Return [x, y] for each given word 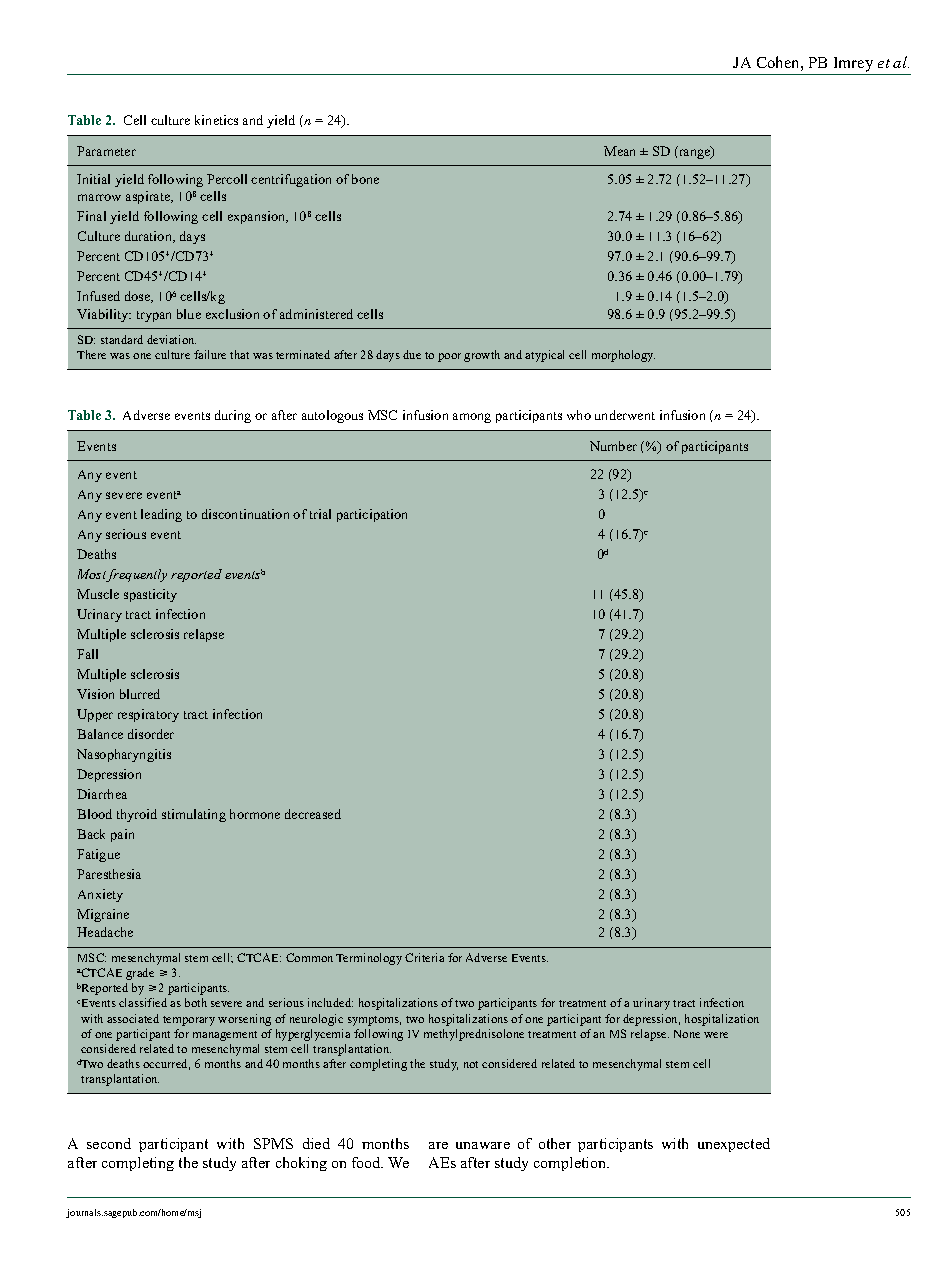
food [367, 1162]
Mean [619, 151]
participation [372, 515]
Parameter [106, 151]
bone [365, 179]
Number [613, 446]
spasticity [150, 595]
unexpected [734, 1145]
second [109, 1143]
